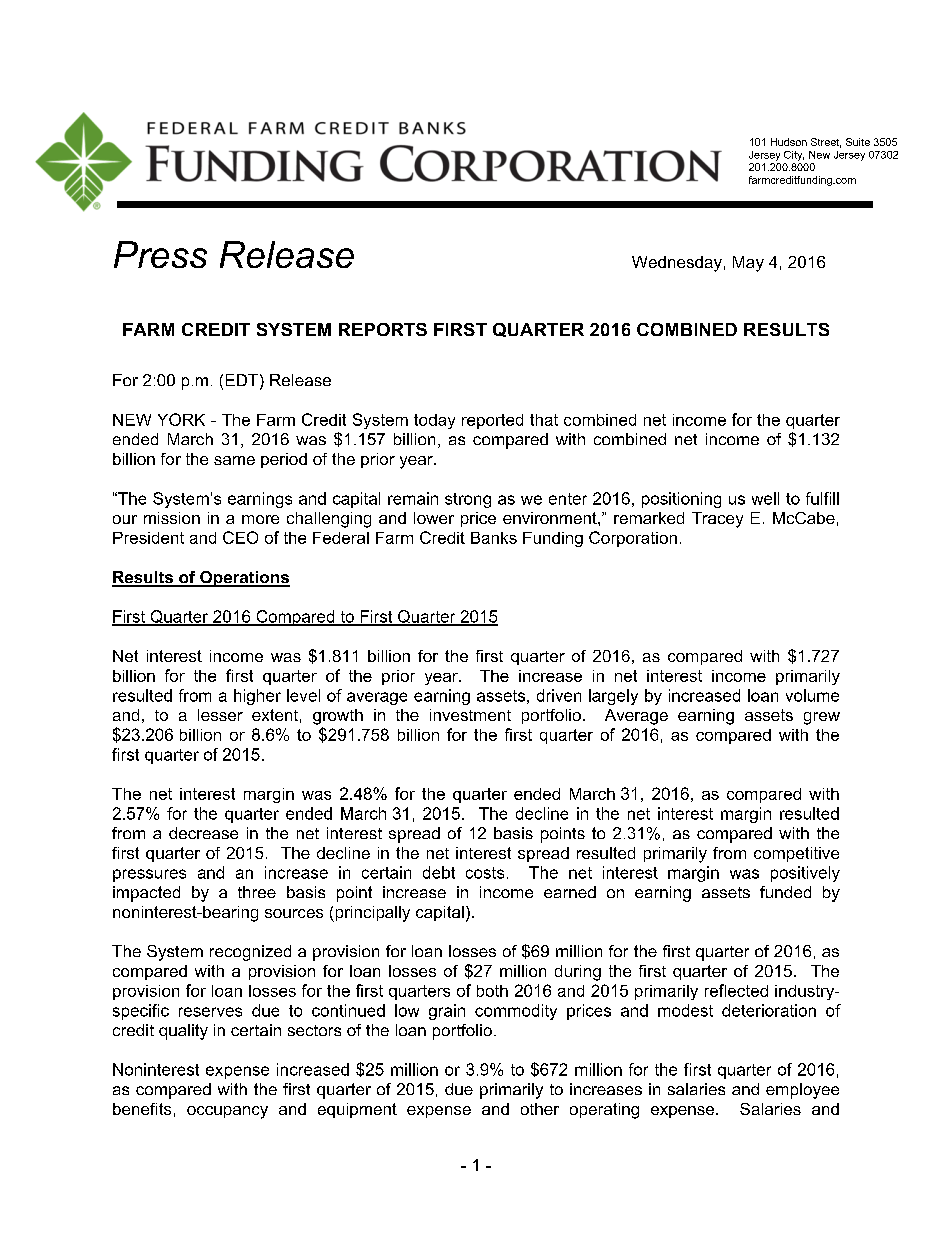  Describe the element at coordinates (220, 715) in the document. I see `lesser` at that location.
